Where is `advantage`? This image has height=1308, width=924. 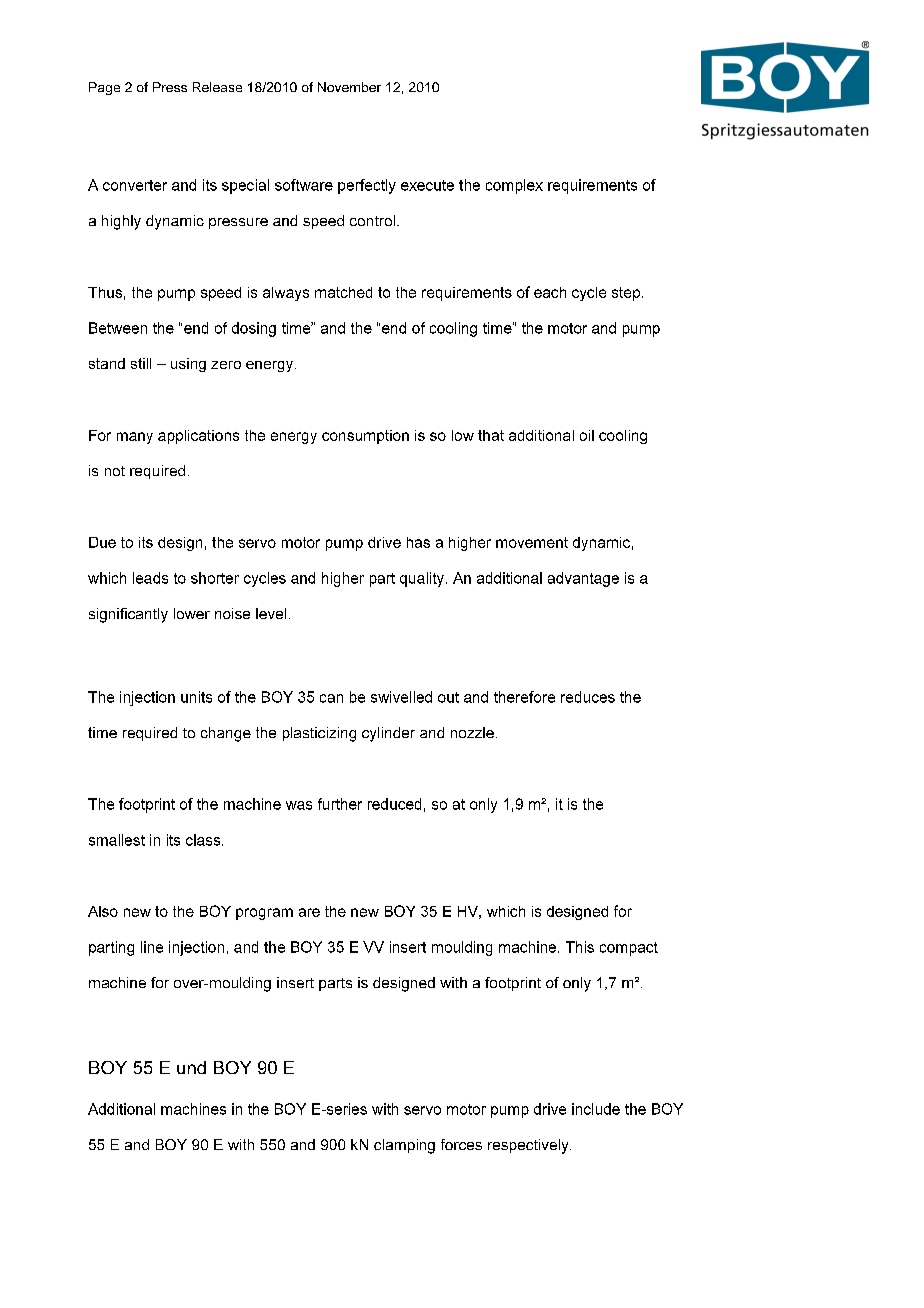
advantage is located at coordinates (583, 579).
